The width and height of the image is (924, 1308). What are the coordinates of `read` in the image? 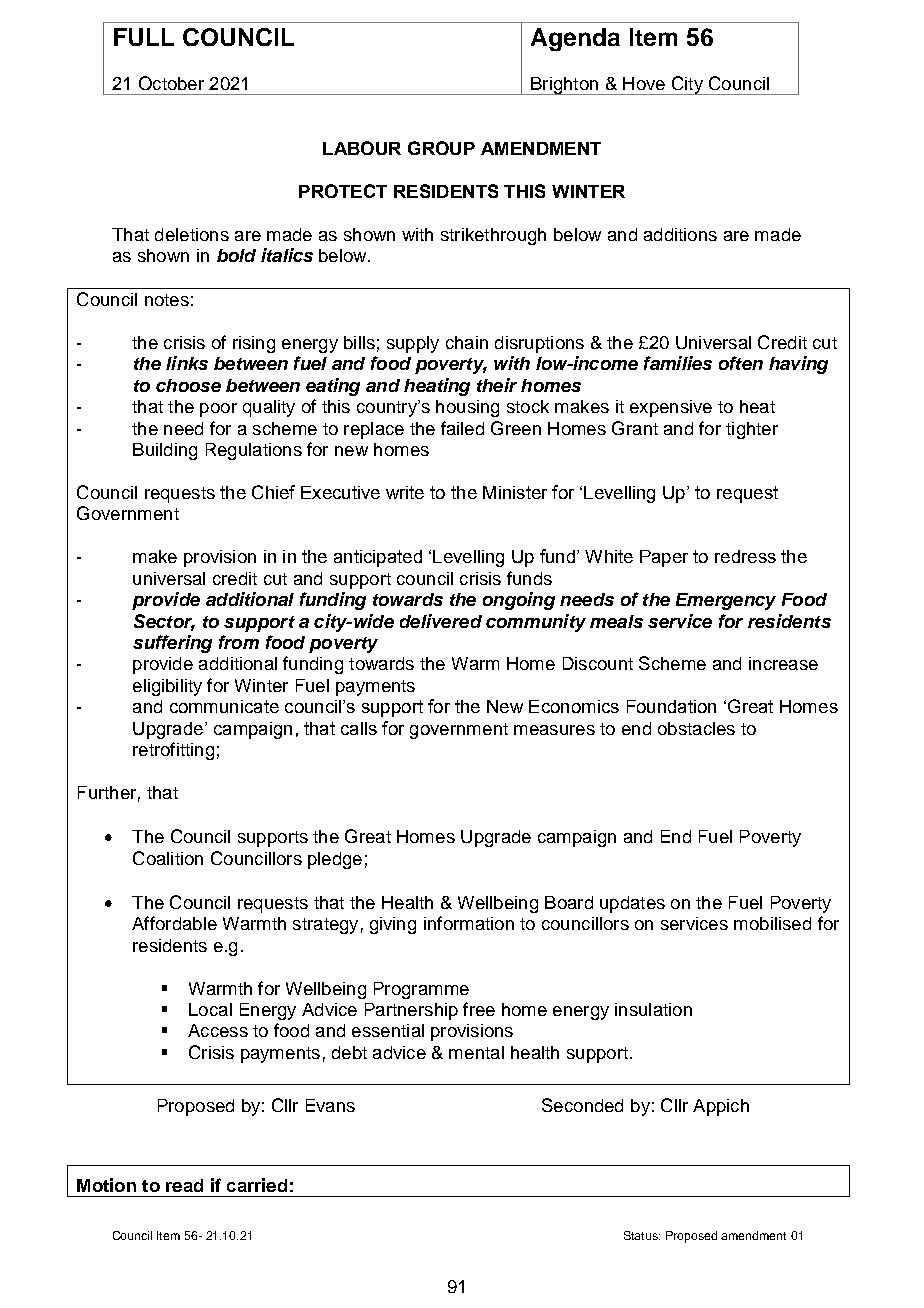 It's located at (184, 1185).
